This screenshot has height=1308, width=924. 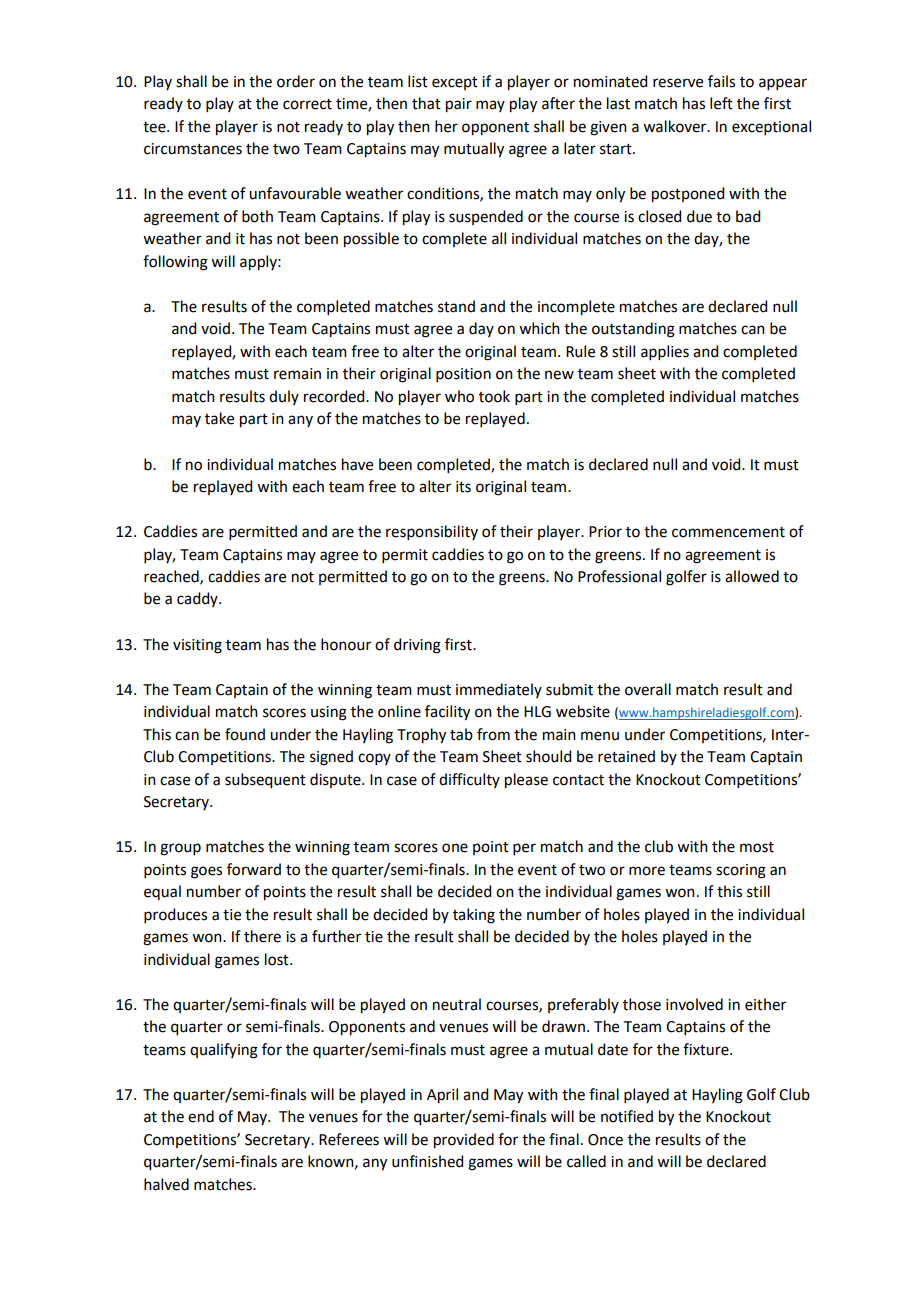 I want to click on difficulty, so click(x=469, y=780).
